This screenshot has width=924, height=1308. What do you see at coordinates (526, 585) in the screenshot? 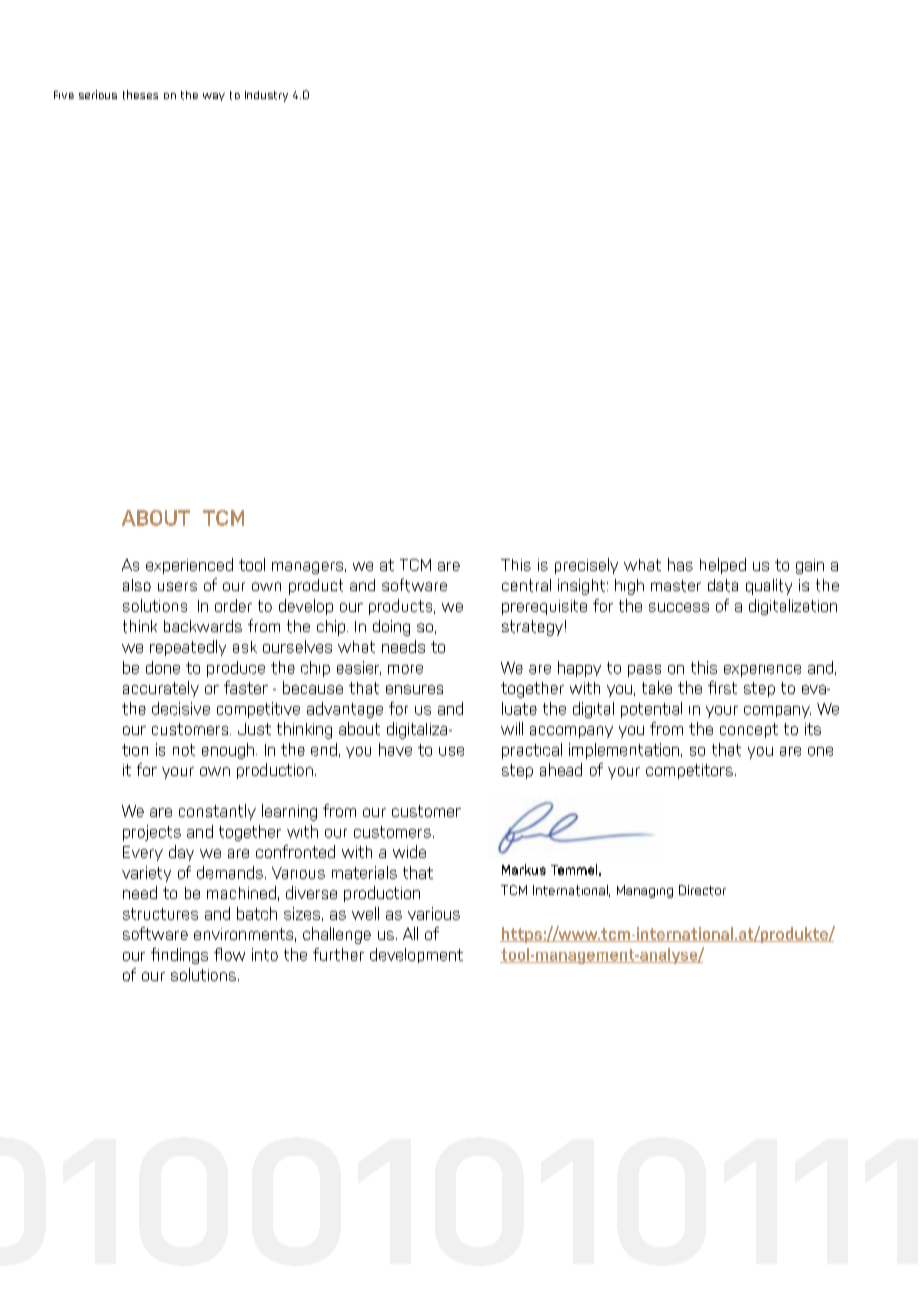
I see `central` at bounding box center [526, 585].
